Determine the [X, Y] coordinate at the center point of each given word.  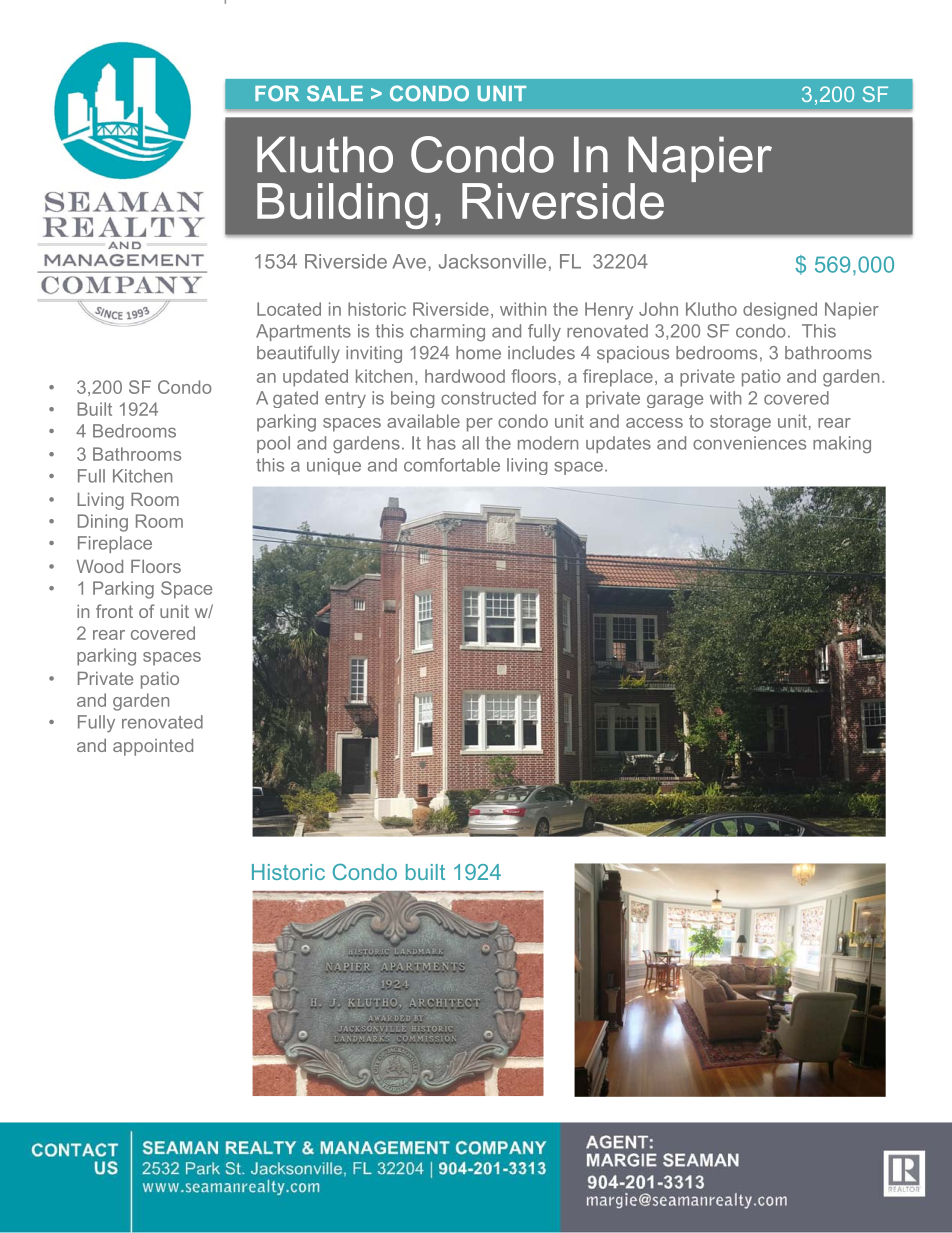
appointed [153, 747]
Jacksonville [492, 261]
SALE [335, 93]
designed [780, 311]
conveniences [749, 443]
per [480, 425]
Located [289, 309]
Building [342, 206]
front [114, 611]
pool [273, 444]
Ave [409, 261]
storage [740, 423]
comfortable [452, 465]
